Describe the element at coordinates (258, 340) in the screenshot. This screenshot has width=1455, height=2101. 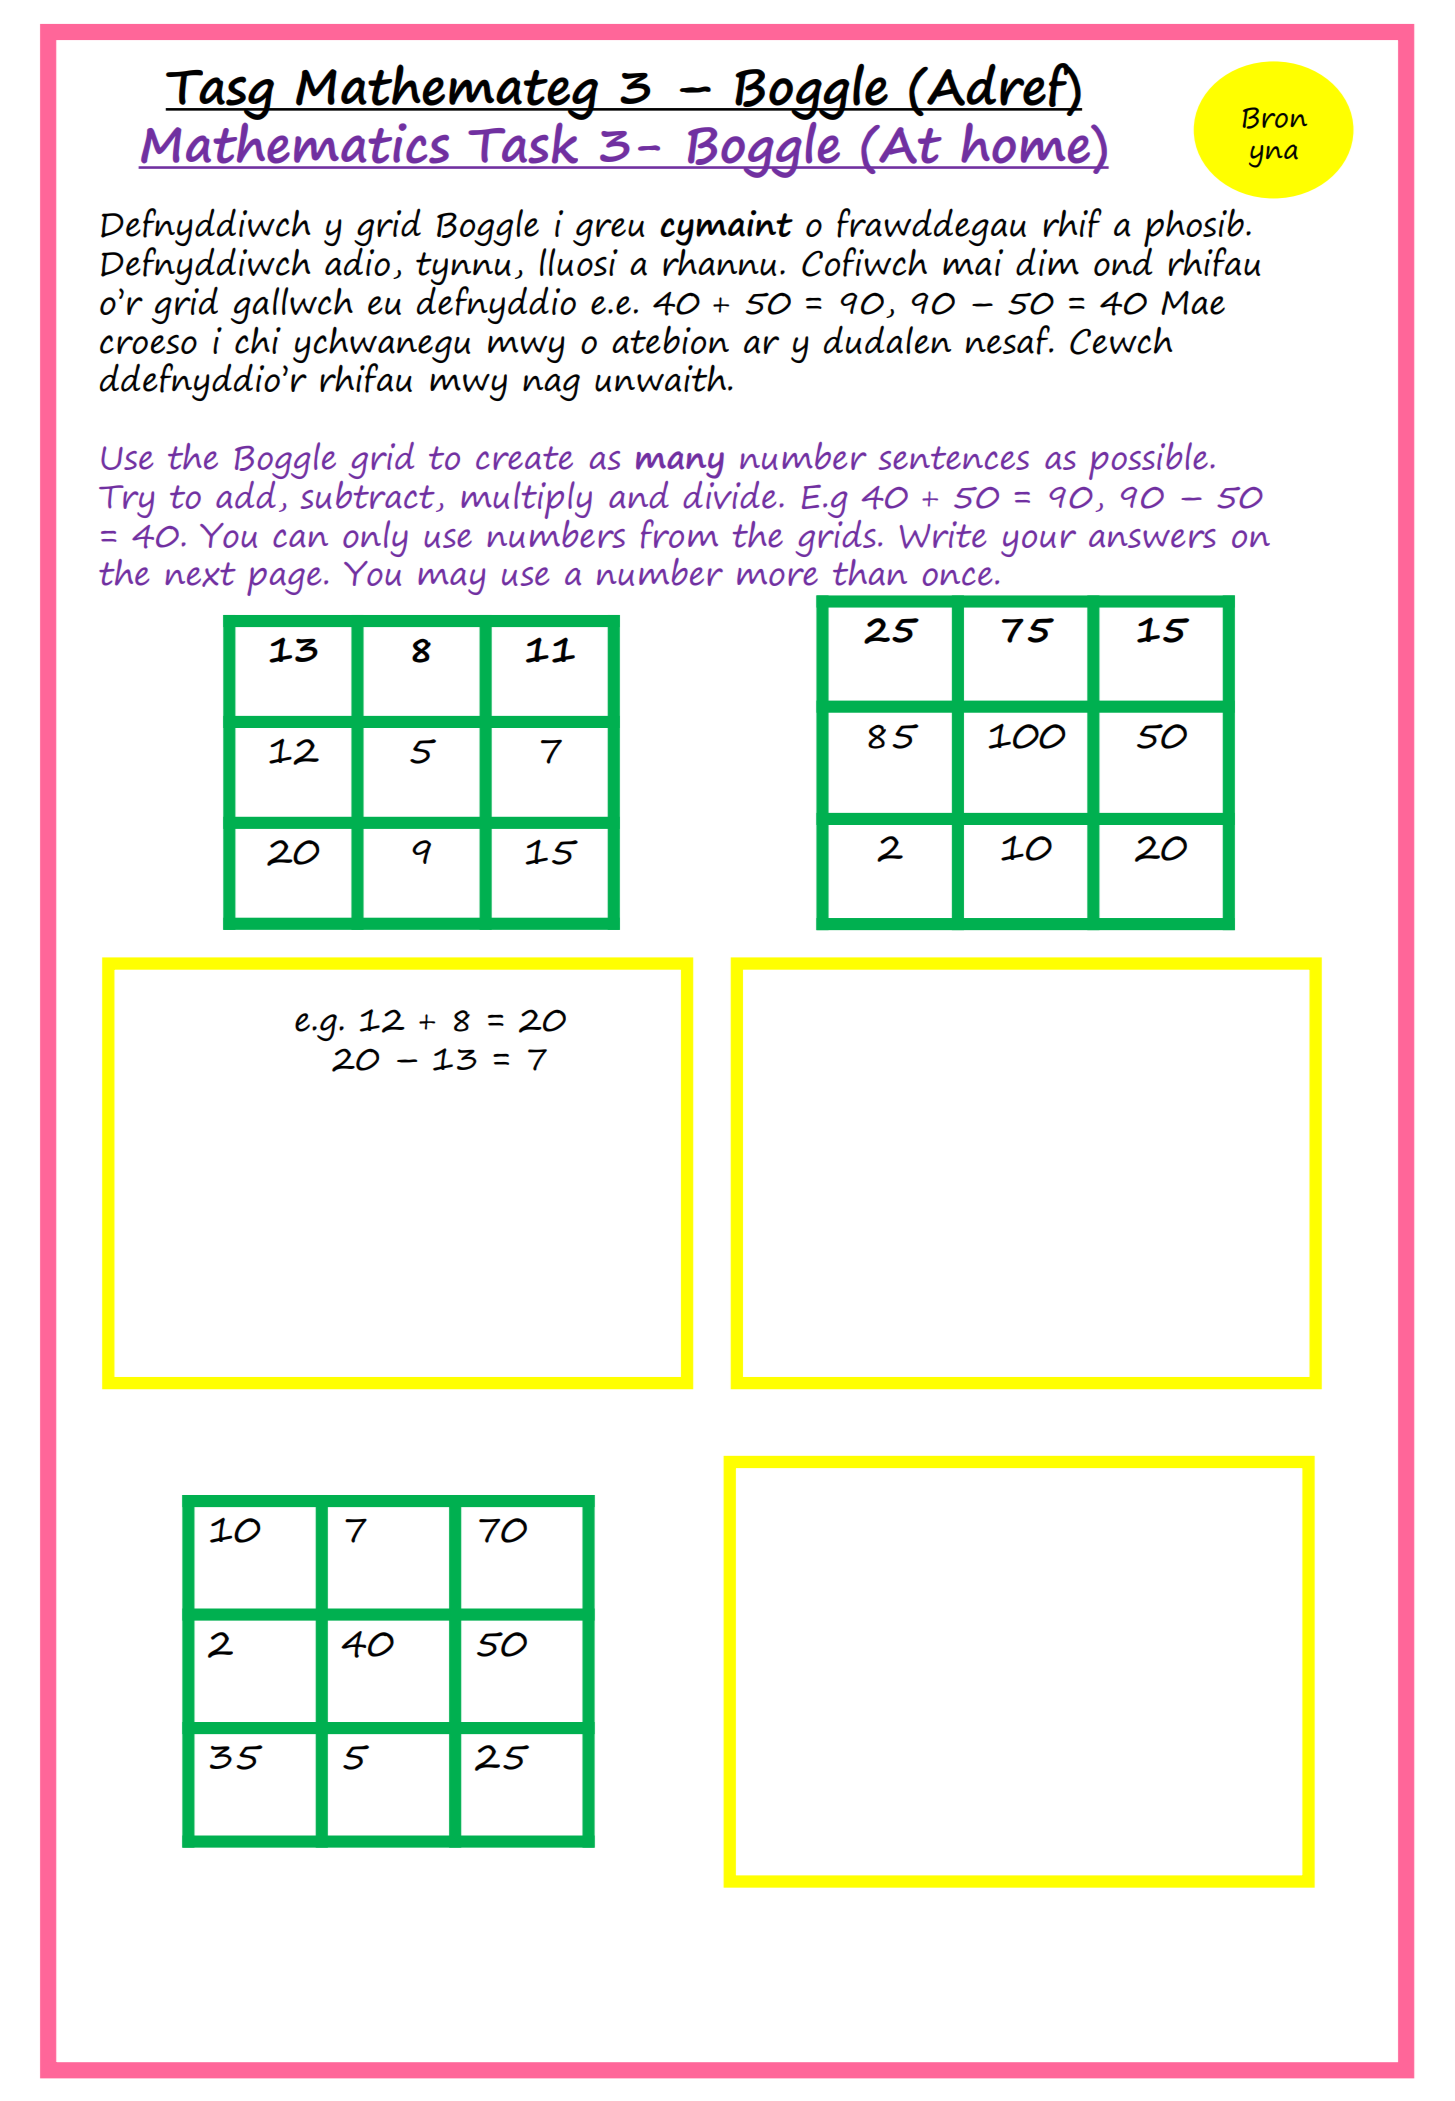
I see `chi` at that location.
